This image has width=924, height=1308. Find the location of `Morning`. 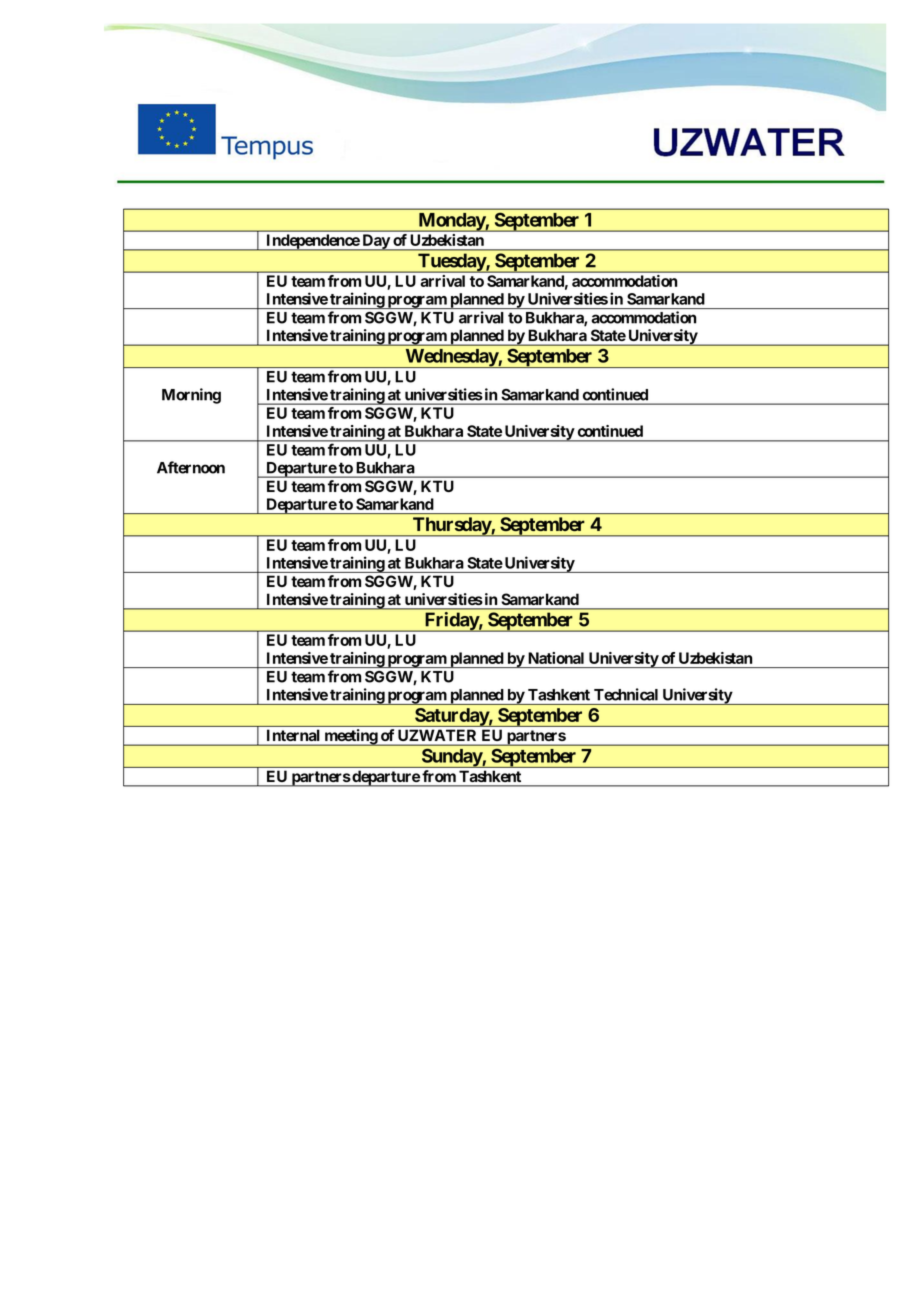

Morning is located at coordinates (191, 396).
